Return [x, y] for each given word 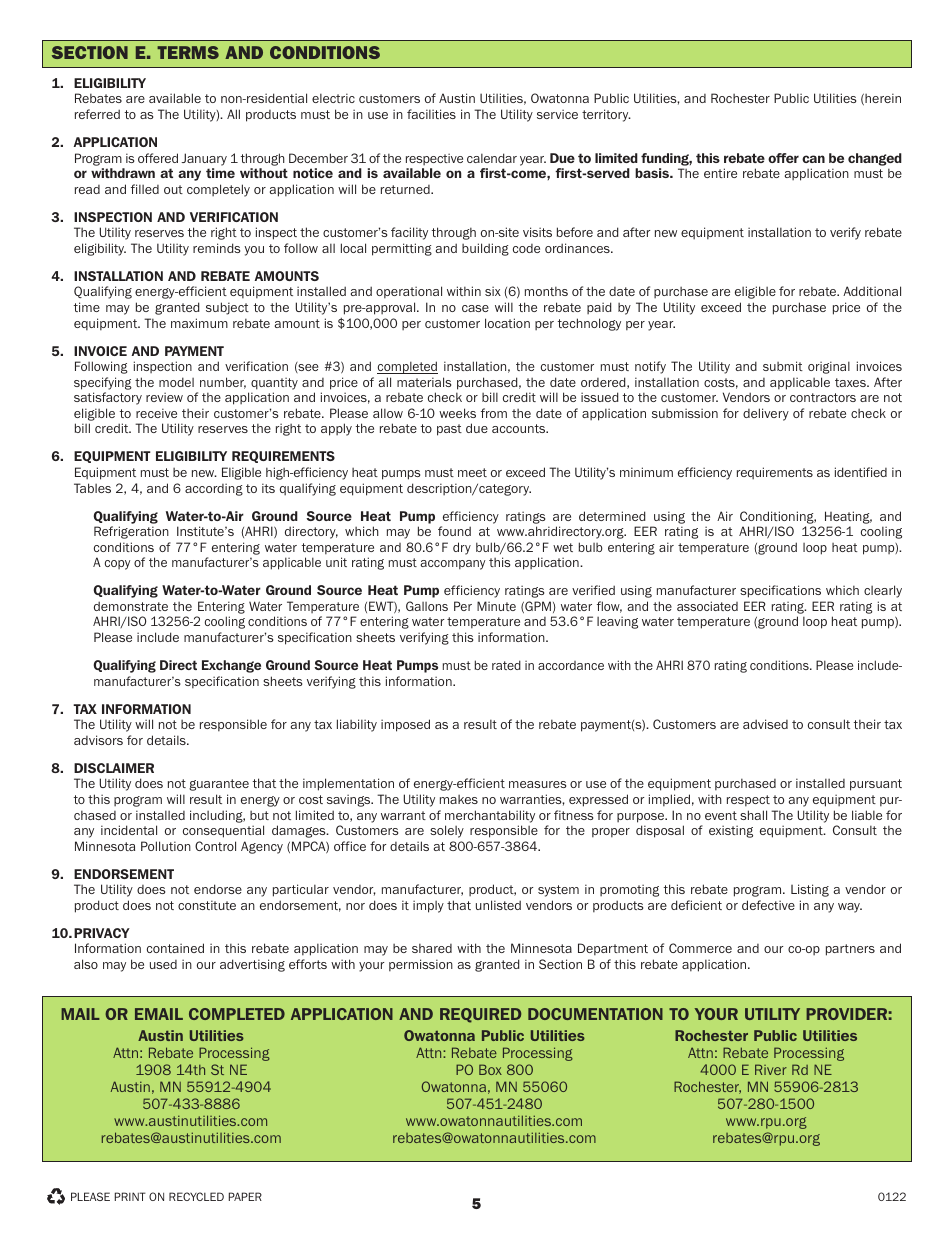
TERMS [188, 52]
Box [490, 1069]
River [771, 1069]
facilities [431, 114]
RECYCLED [196, 1196]
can [813, 159]
